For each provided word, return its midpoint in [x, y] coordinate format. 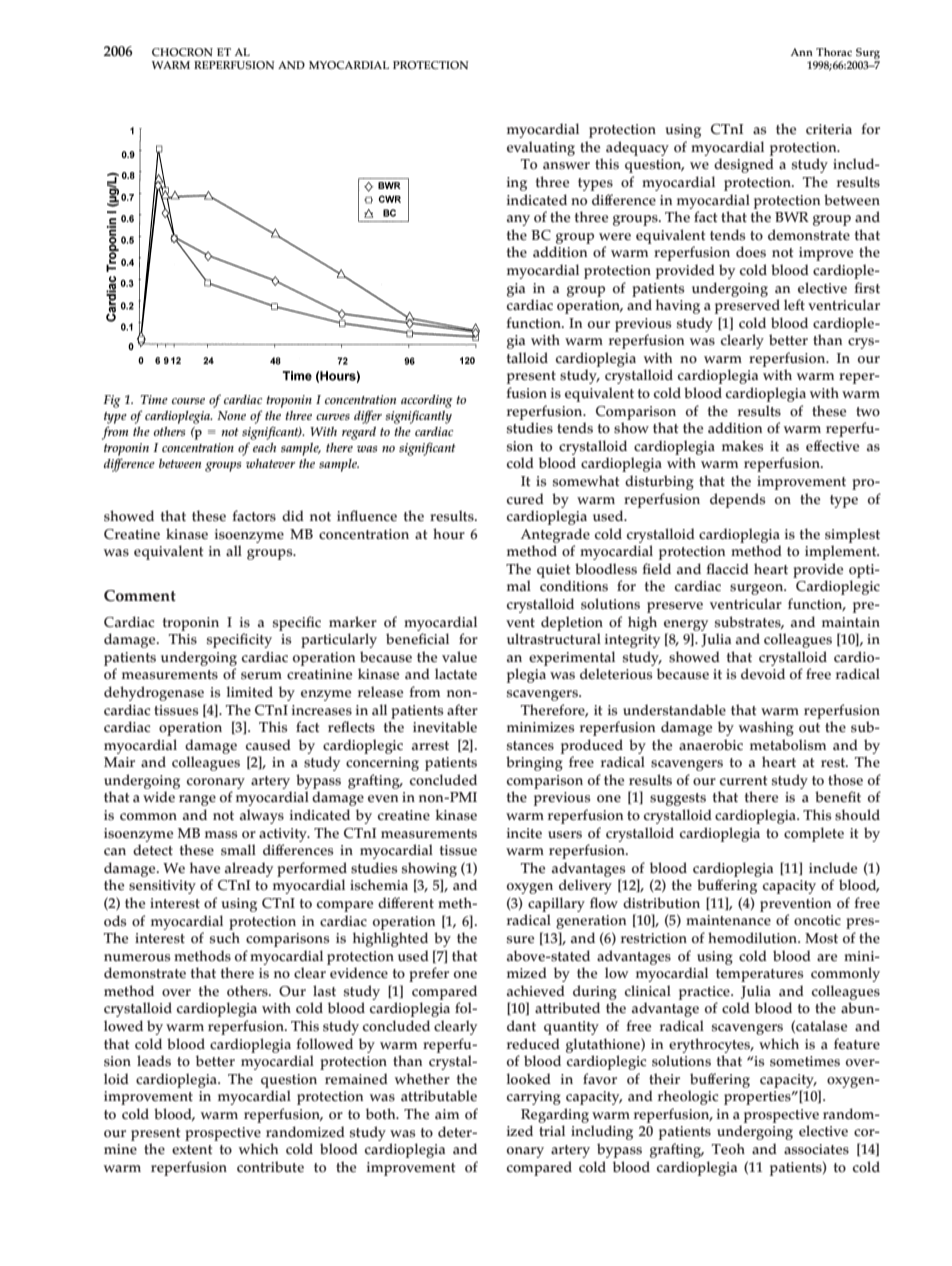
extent [192, 1150]
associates [816, 1149]
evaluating [541, 148]
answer [566, 166]
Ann [802, 52]
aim [447, 1114]
